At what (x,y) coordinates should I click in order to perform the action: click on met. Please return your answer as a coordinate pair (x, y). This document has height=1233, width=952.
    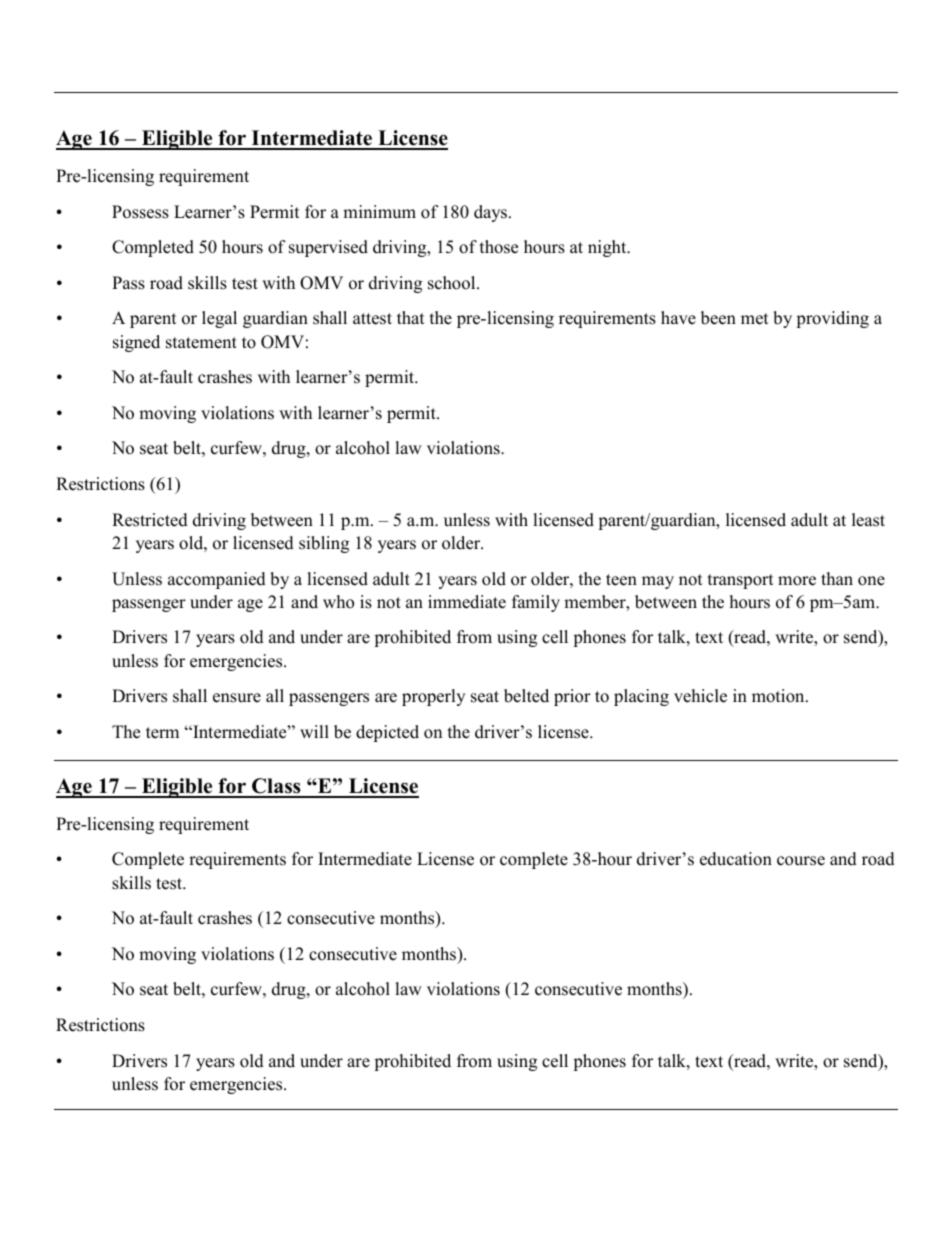
    Looking at the image, I should click on (755, 319).
